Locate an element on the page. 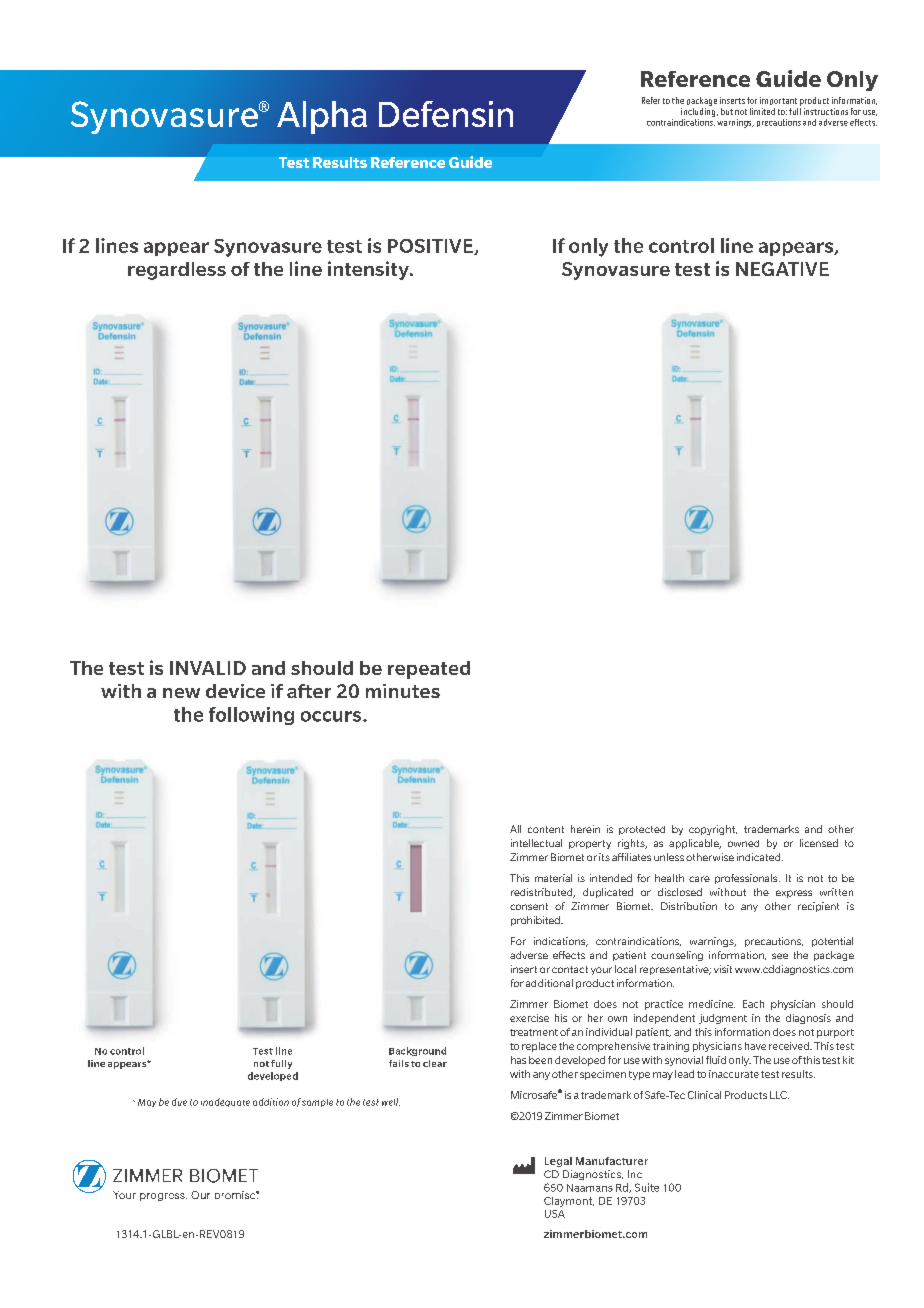 This document has width=924, height=1308. copyright is located at coordinates (713, 830).
